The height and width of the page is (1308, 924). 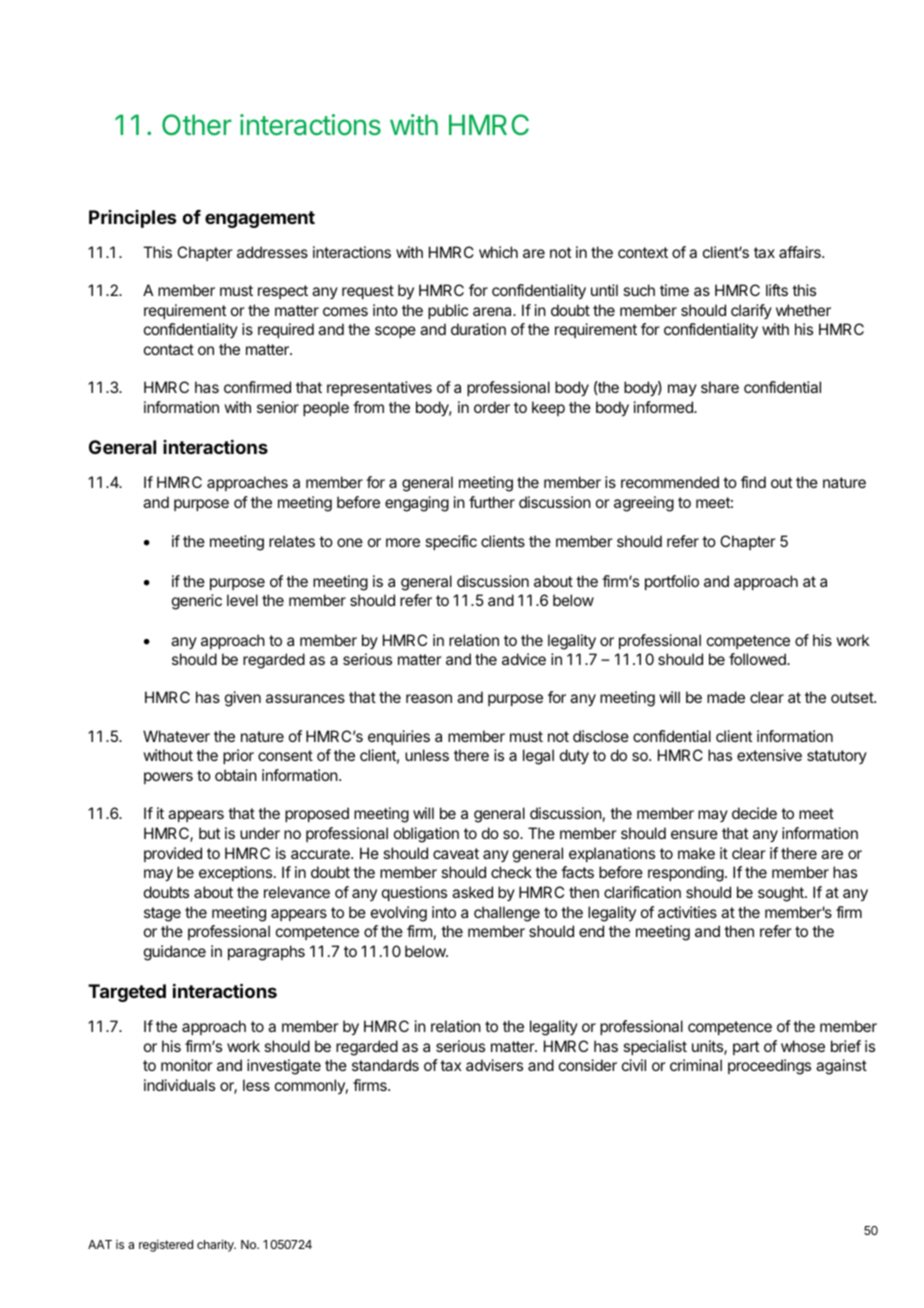 I want to click on Other, so click(x=197, y=125).
